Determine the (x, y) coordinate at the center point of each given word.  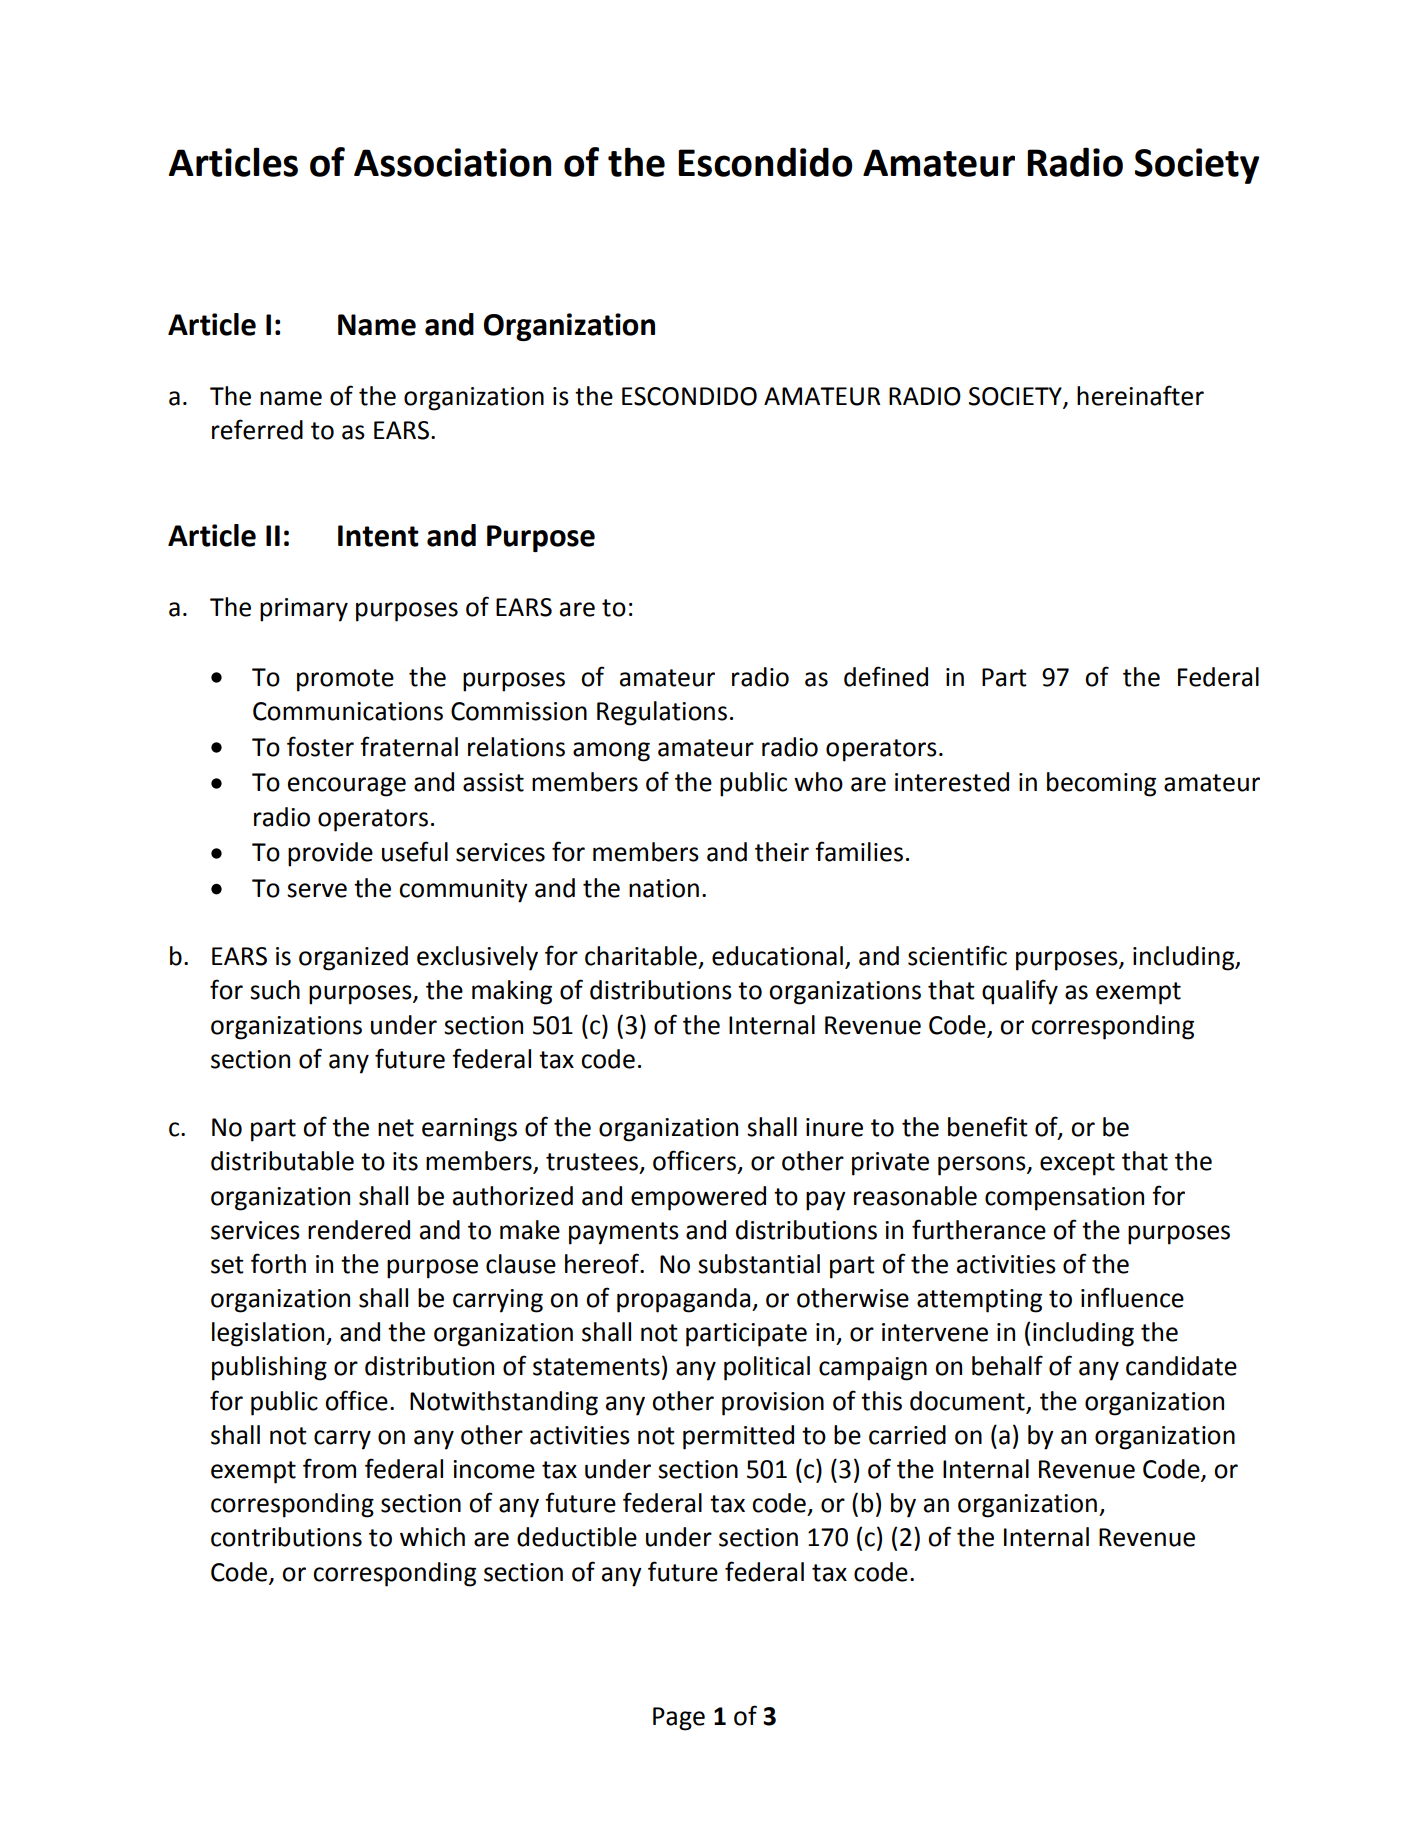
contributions (286, 1537)
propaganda (685, 1300)
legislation (269, 1334)
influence (1132, 1297)
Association (452, 162)
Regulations (662, 713)
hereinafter (1140, 395)
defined (886, 676)
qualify (1020, 992)
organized (353, 958)
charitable (641, 956)
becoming (1101, 784)
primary (304, 610)
